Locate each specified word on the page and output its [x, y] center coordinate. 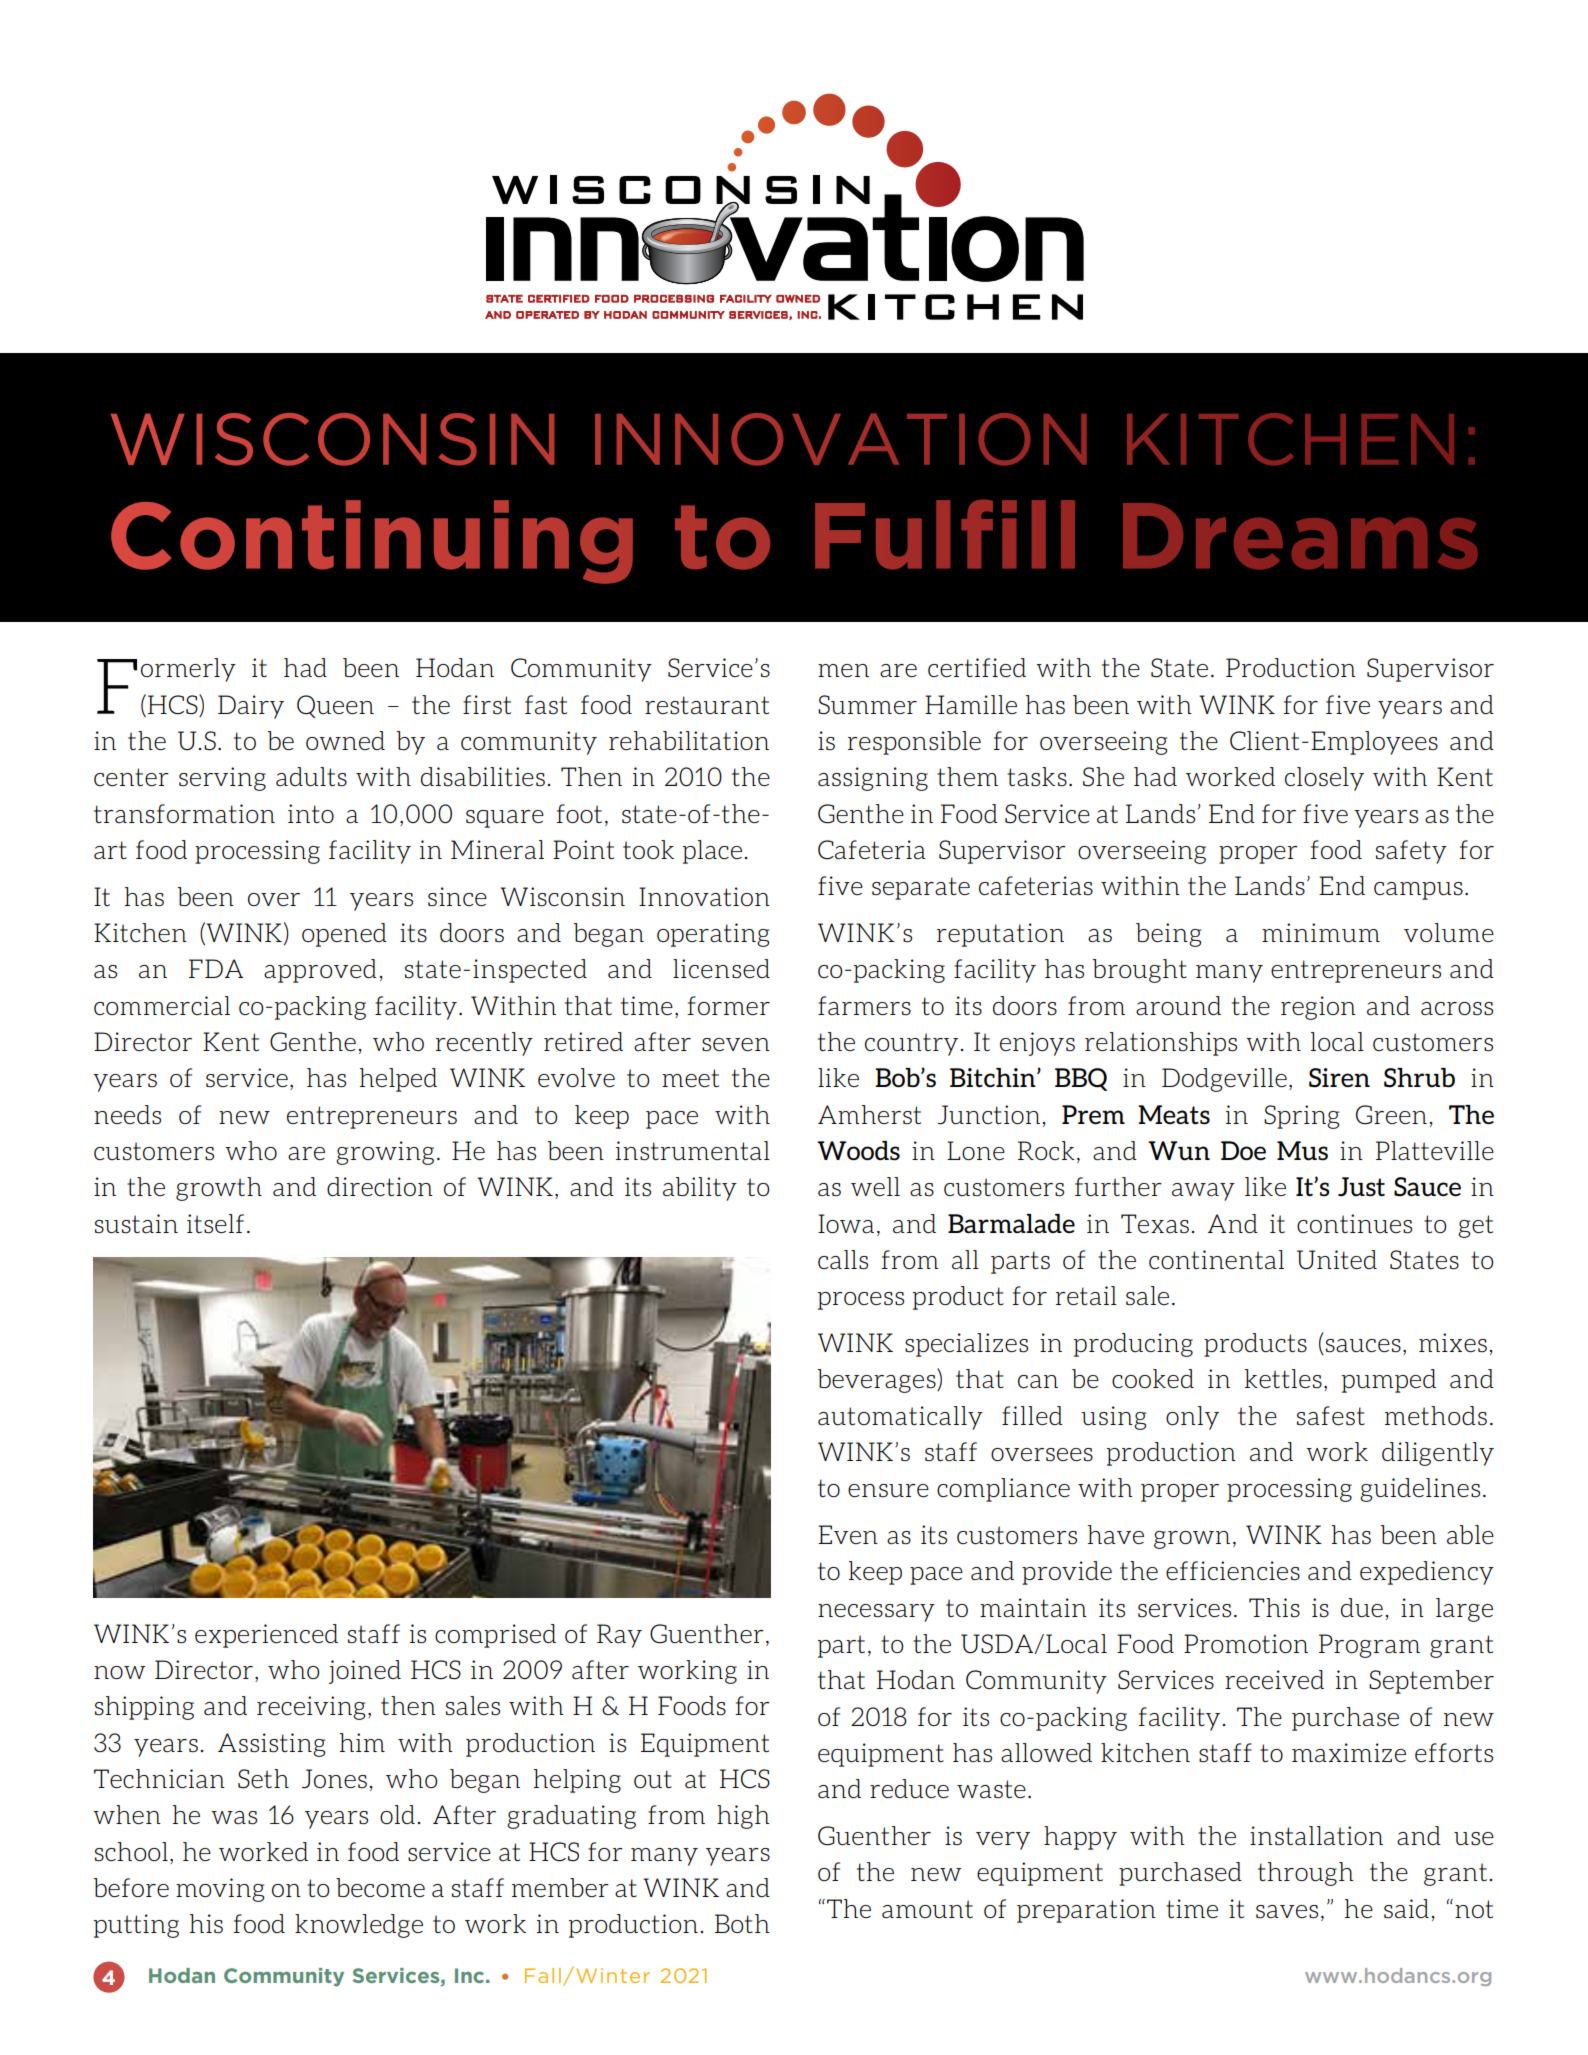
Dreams [1300, 536]
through [1306, 1874]
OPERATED [547, 315]
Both [742, 1923]
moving [220, 1890]
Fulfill [945, 534]
